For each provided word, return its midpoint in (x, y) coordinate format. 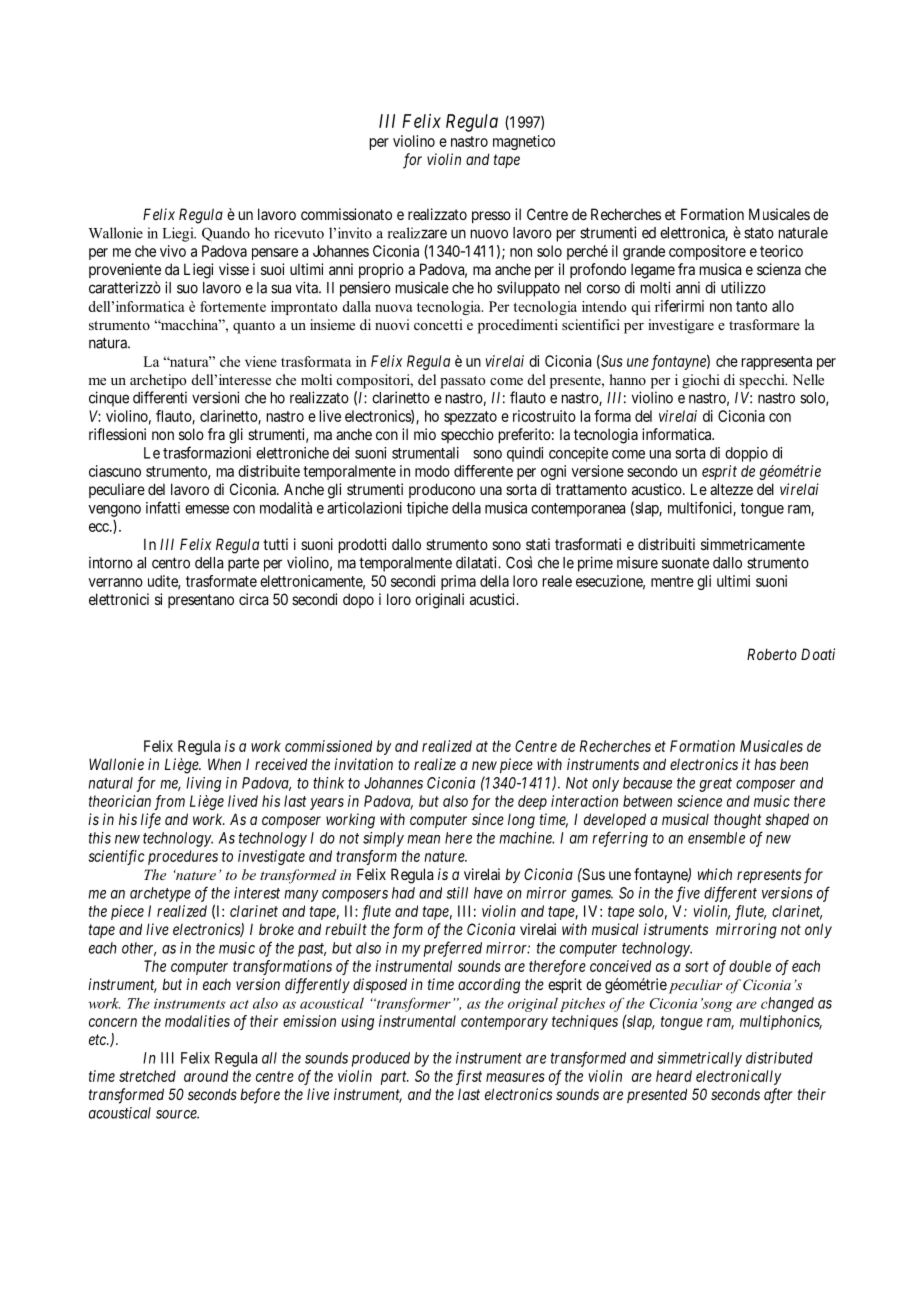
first (469, 1077)
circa (253, 599)
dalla (356, 306)
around (206, 1076)
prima (458, 582)
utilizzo (743, 287)
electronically (739, 1077)
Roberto (772, 654)
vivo (173, 251)
